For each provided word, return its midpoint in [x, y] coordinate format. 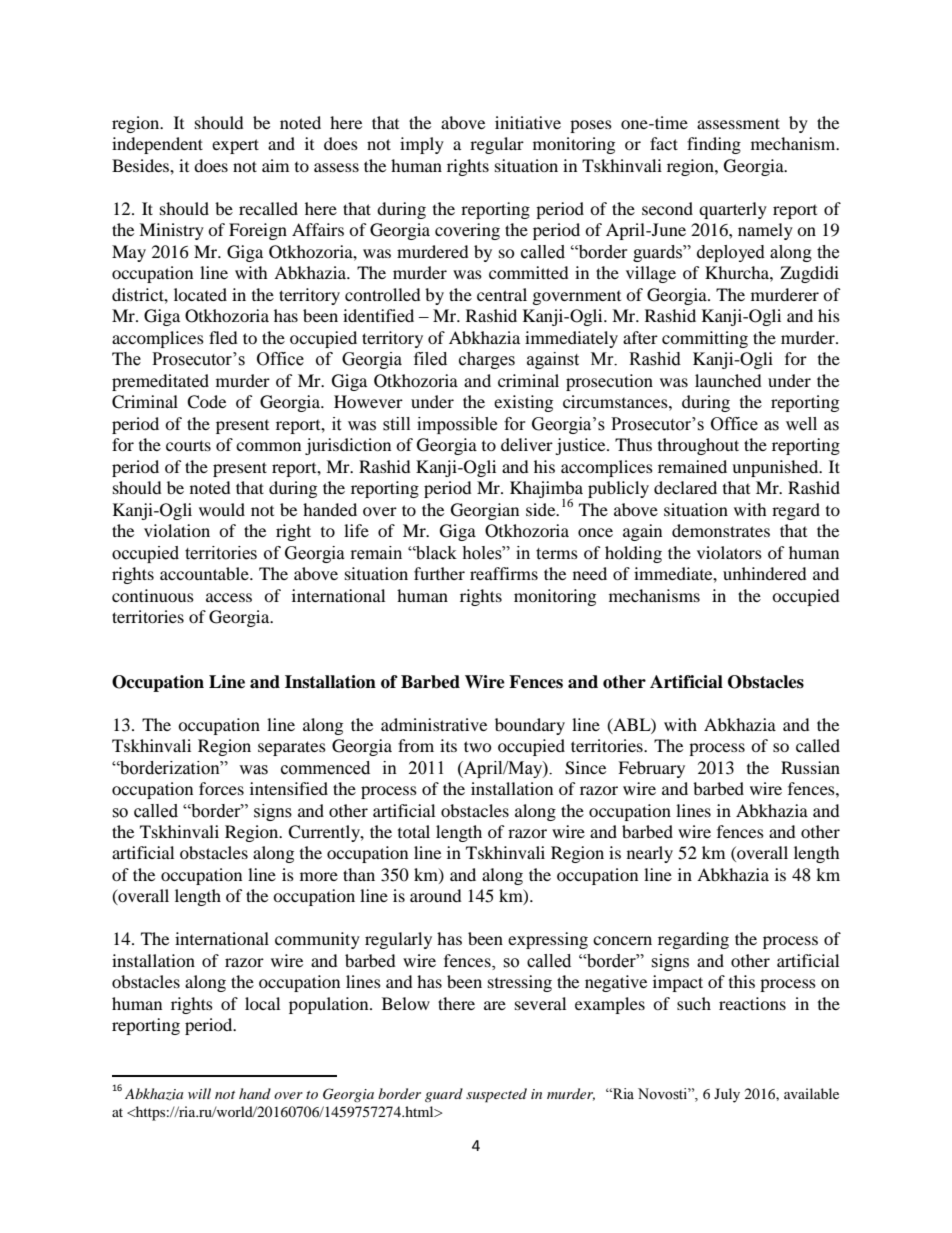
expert [235, 146]
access [229, 597]
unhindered [765, 573]
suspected [496, 1095]
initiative [528, 122]
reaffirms [504, 573]
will [199, 1093]
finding [714, 145]
